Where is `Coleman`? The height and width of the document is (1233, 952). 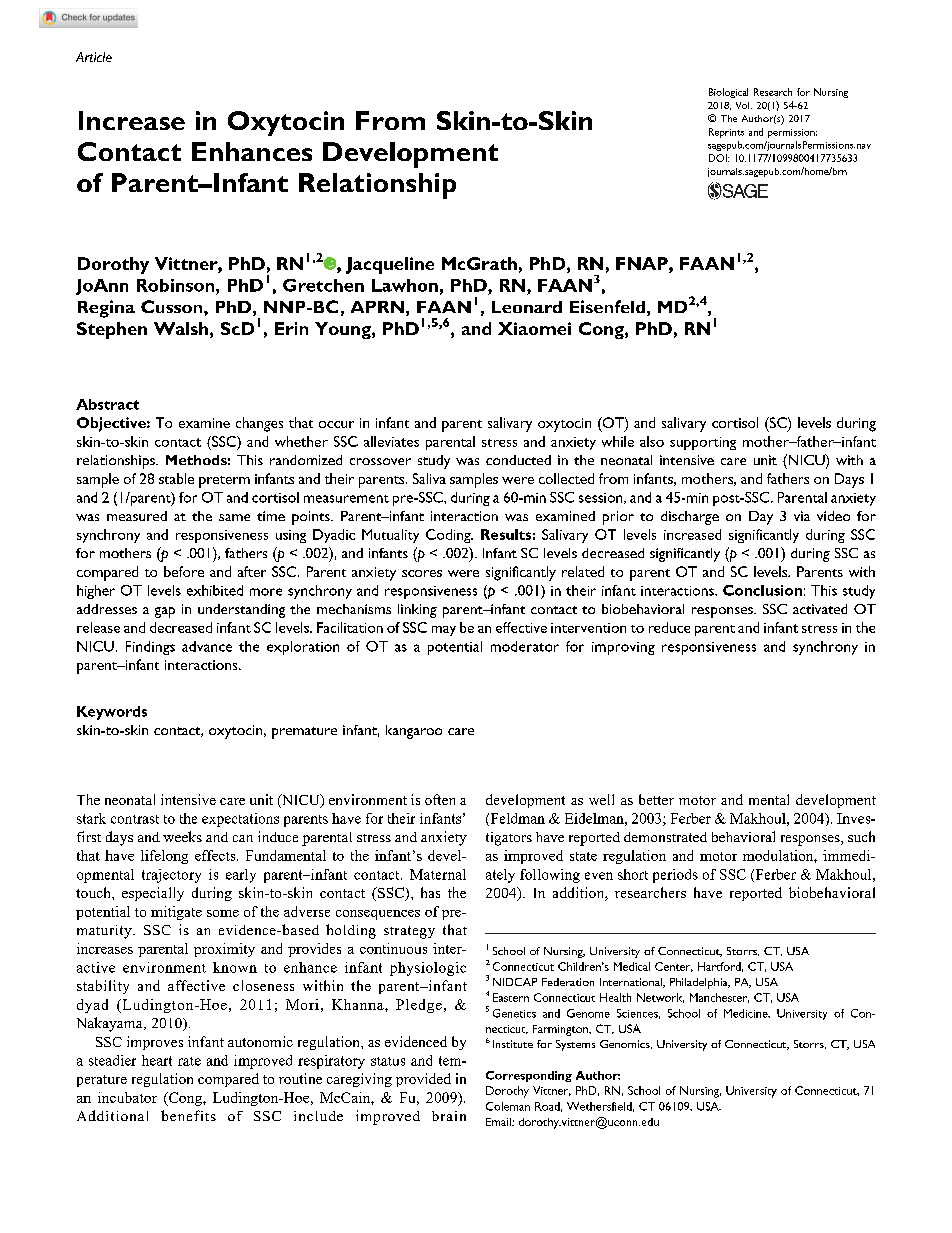 Coleman is located at coordinates (508, 1106).
